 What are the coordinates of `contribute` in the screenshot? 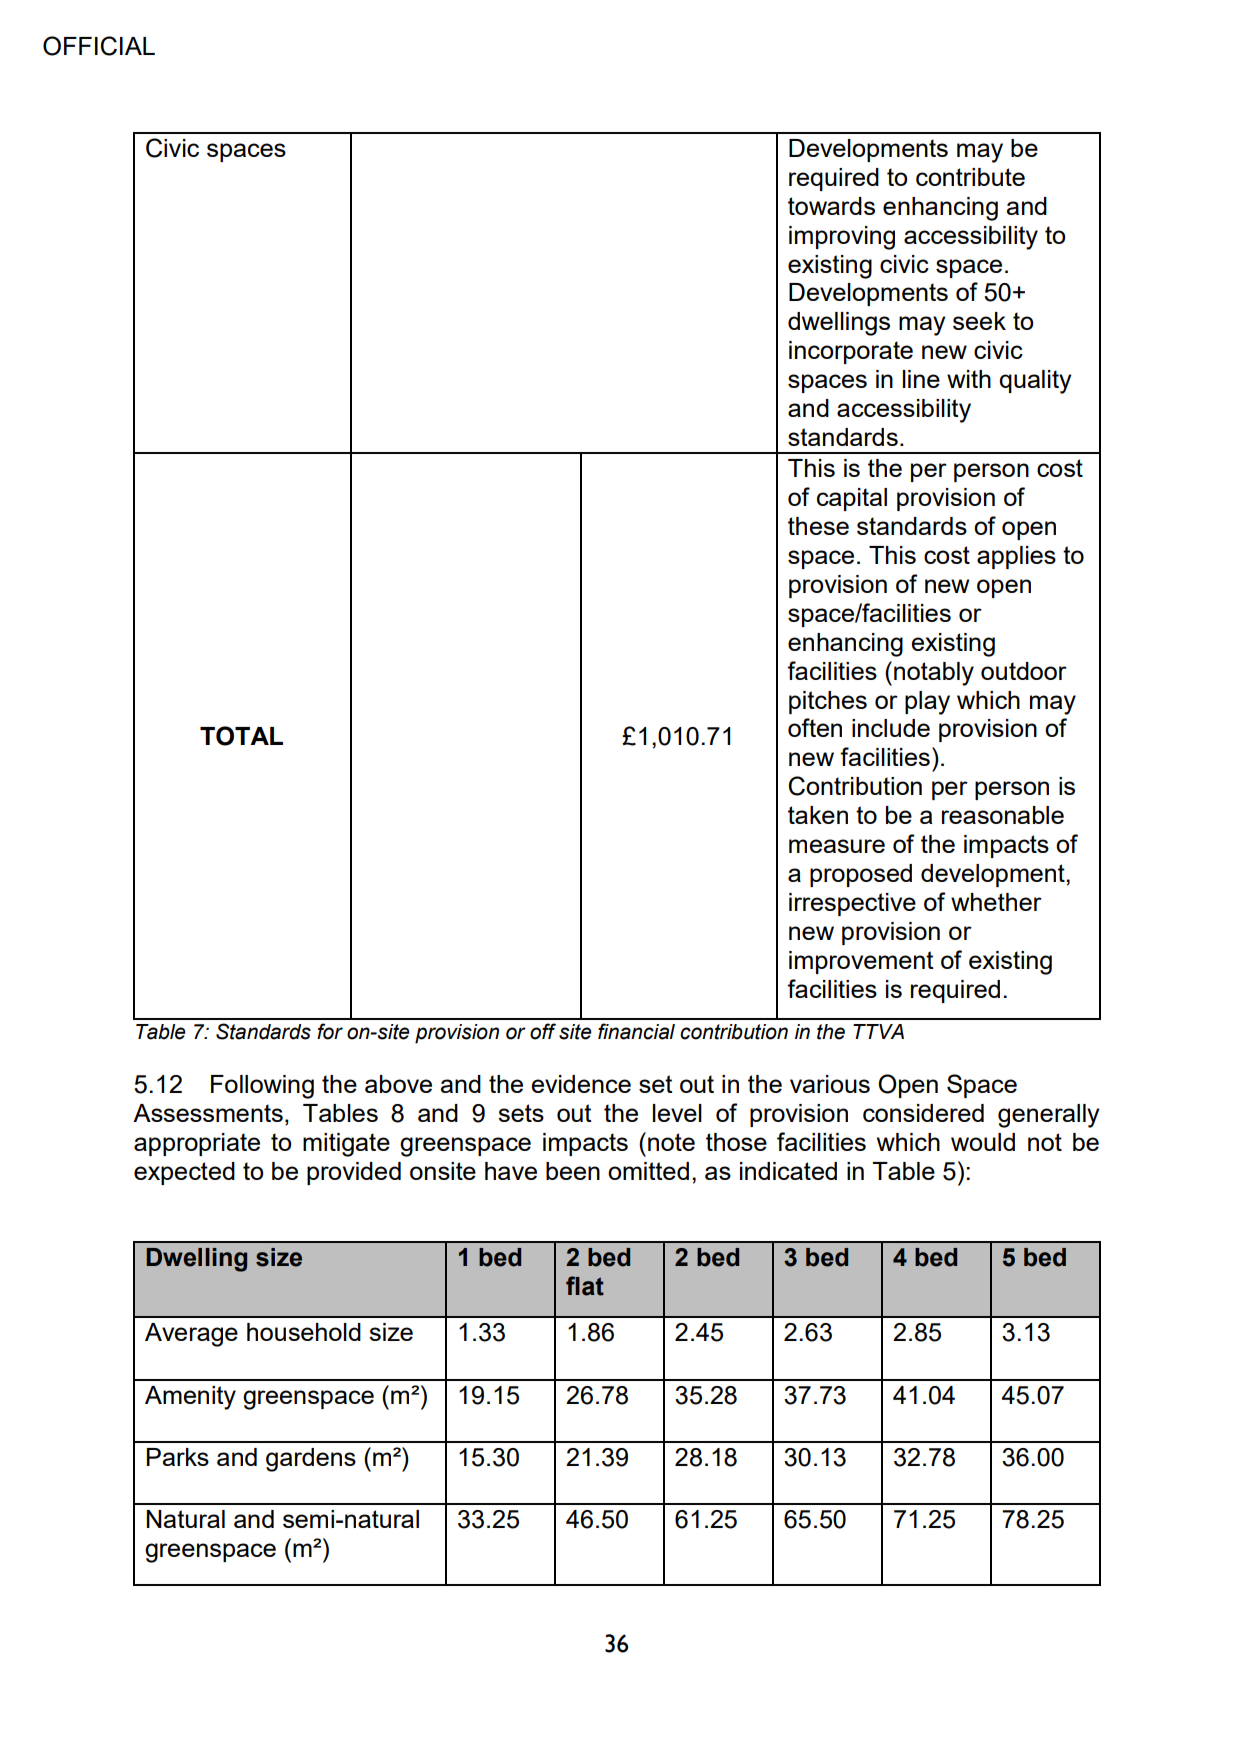 It's located at (970, 177).
